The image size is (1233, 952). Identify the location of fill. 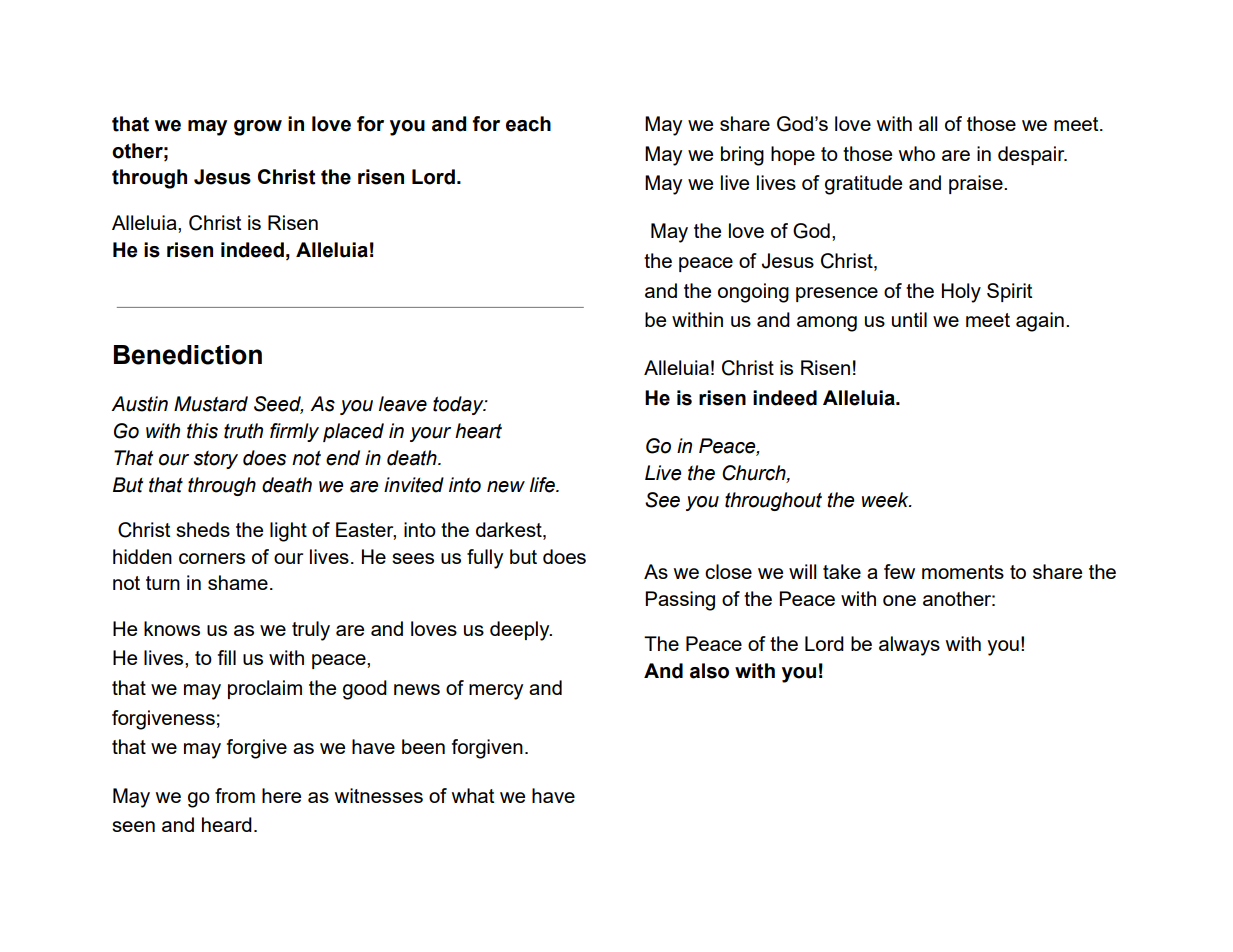
(227, 657).
